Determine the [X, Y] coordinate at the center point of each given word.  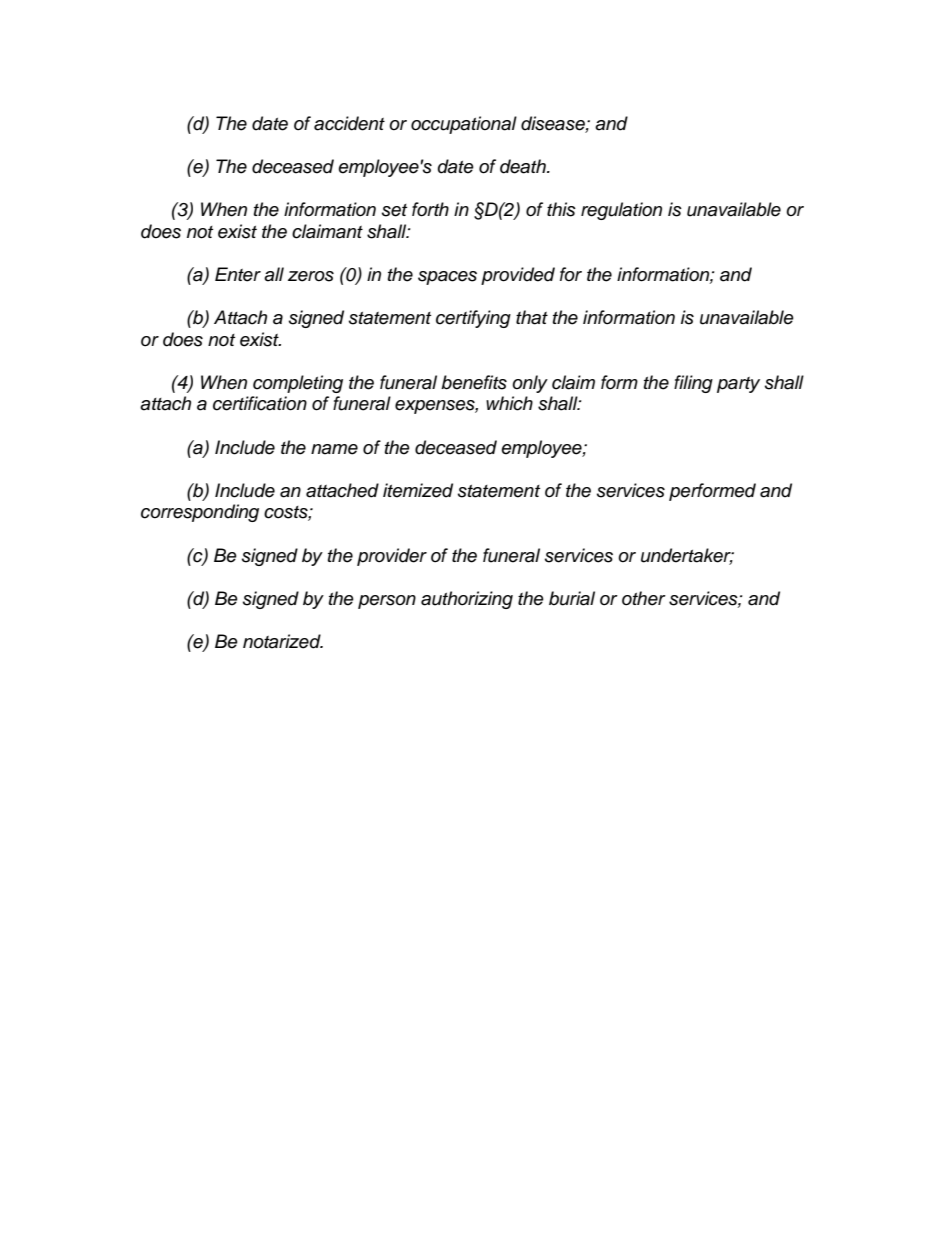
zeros [311, 276]
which [509, 403]
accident [349, 123]
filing [693, 384]
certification [260, 403]
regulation [621, 211]
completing [298, 384]
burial [572, 598]
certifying [473, 319]
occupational [464, 125]
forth [430, 209]
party [738, 385]
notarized [283, 641]
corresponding [200, 513]
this [561, 209]
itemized [418, 490]
